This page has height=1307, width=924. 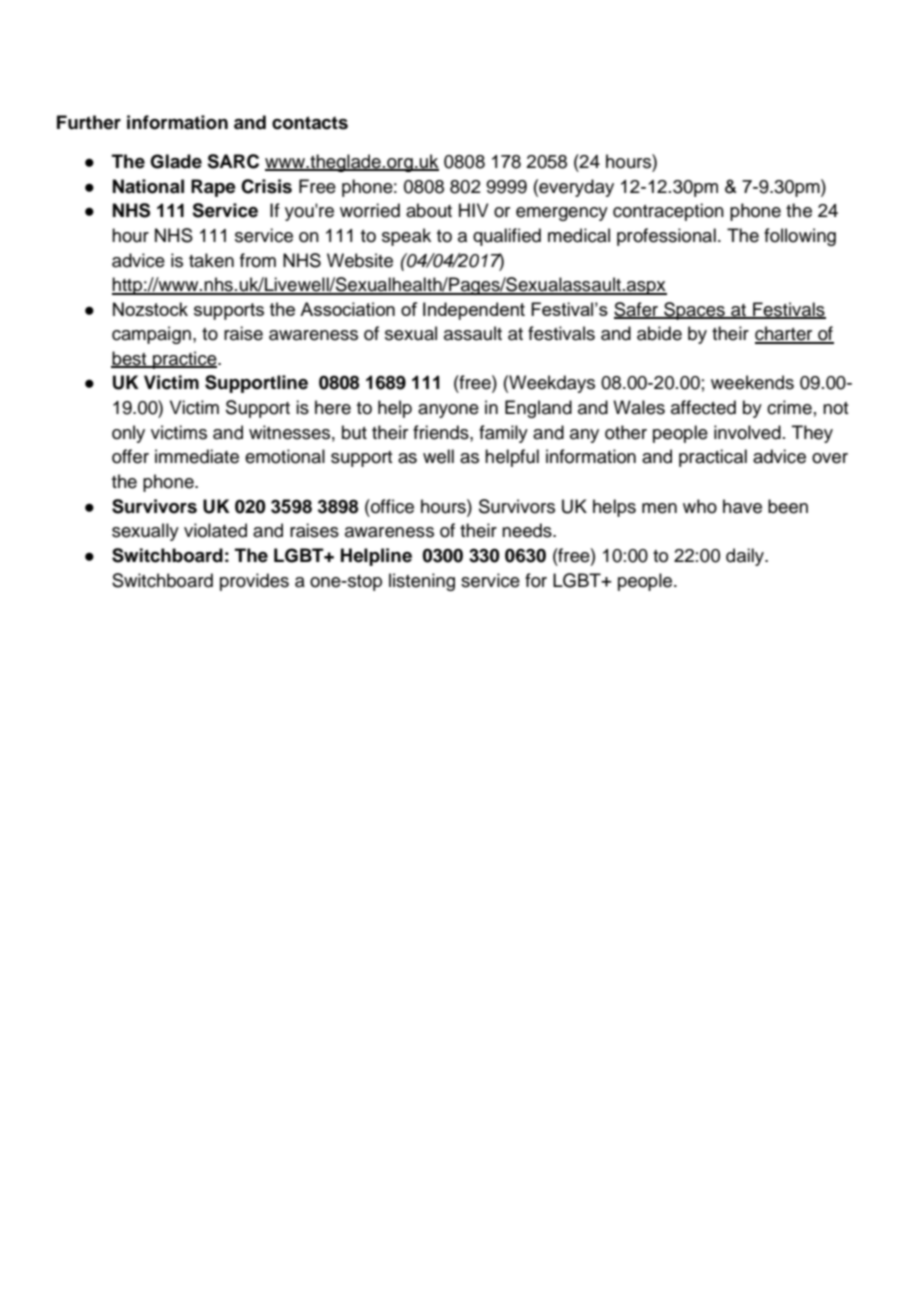 What do you see at coordinates (752, 382) in the page?
I see `weekends` at bounding box center [752, 382].
